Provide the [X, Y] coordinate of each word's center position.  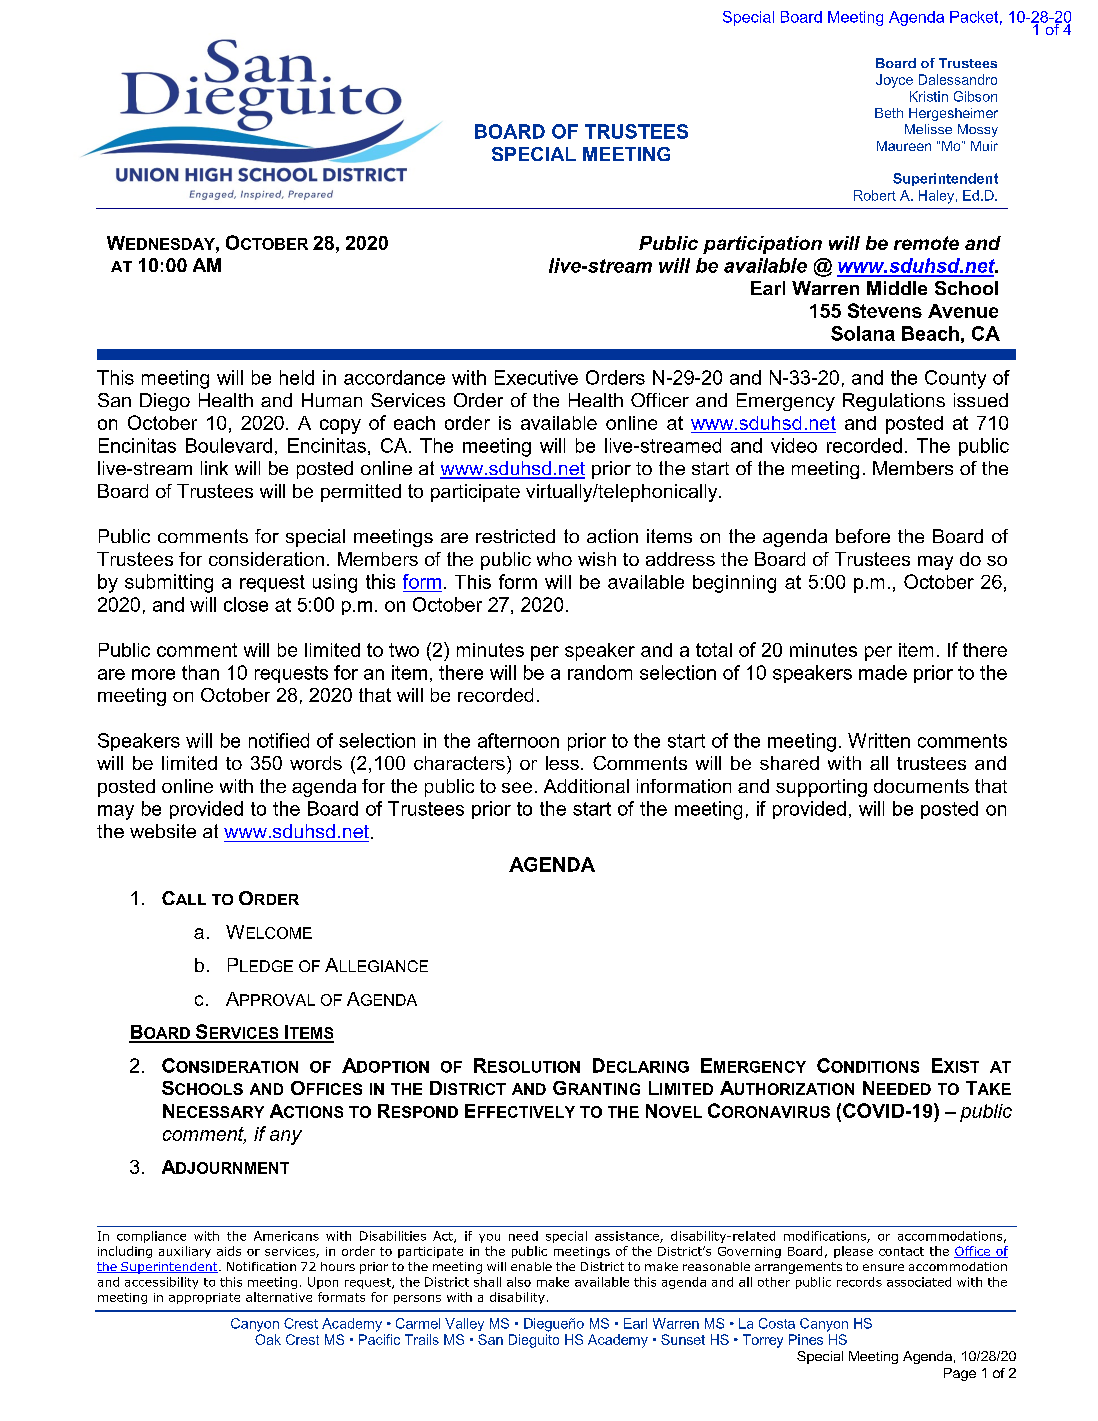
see [517, 787]
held [297, 377]
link [214, 468]
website [163, 831]
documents [921, 786]
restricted [515, 536]
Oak [268, 1339]
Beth [889, 113]
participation [762, 245]
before [863, 536]
